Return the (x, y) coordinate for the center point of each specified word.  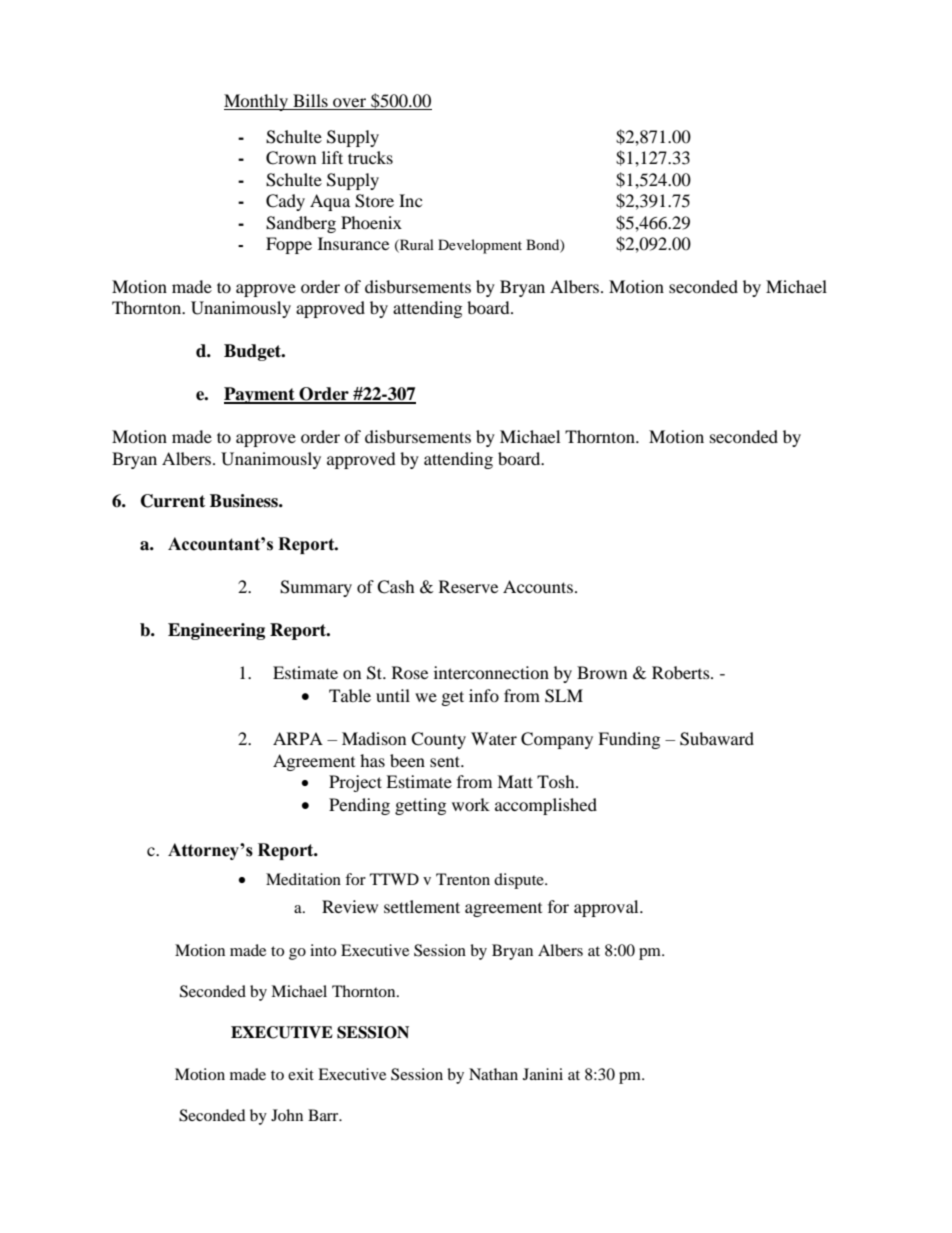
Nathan (493, 1074)
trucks (370, 157)
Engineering (216, 631)
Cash (396, 587)
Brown (602, 672)
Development (480, 246)
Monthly (257, 102)
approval (607, 908)
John (287, 1115)
